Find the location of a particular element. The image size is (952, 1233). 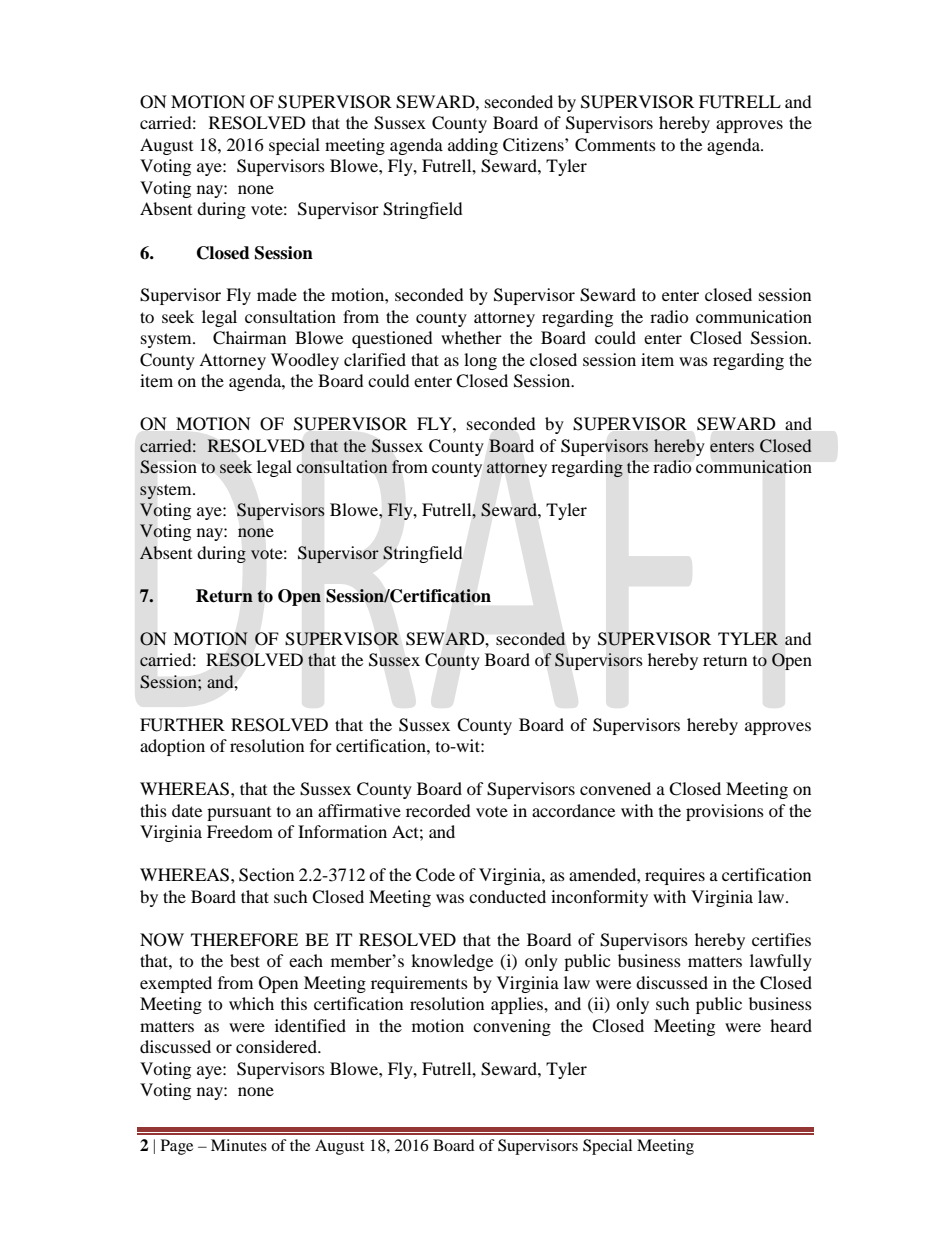

made is located at coordinates (277, 294).
